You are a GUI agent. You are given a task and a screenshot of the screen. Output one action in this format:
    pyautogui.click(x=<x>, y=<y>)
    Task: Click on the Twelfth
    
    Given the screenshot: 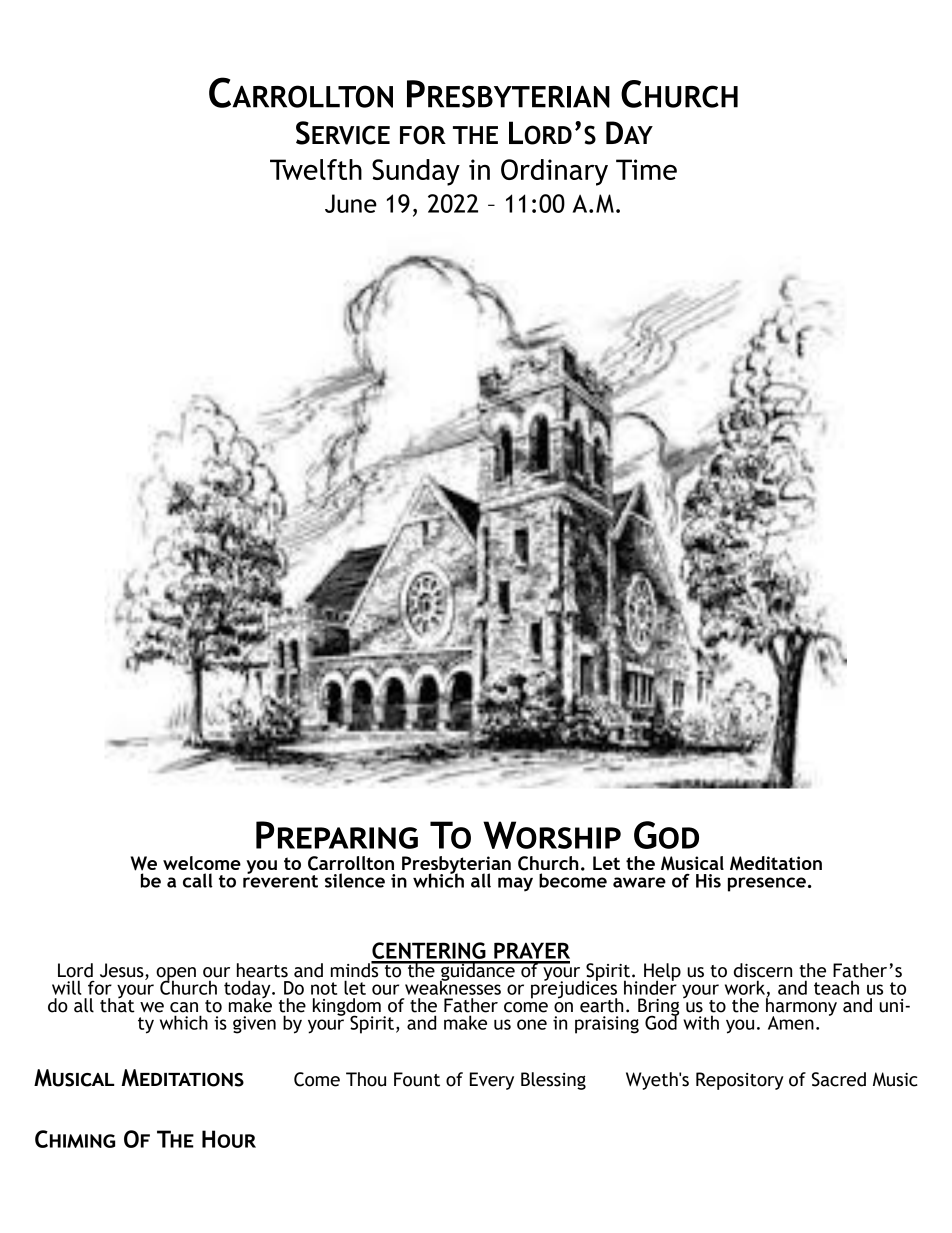 What is the action you would take?
    pyautogui.click(x=316, y=169)
